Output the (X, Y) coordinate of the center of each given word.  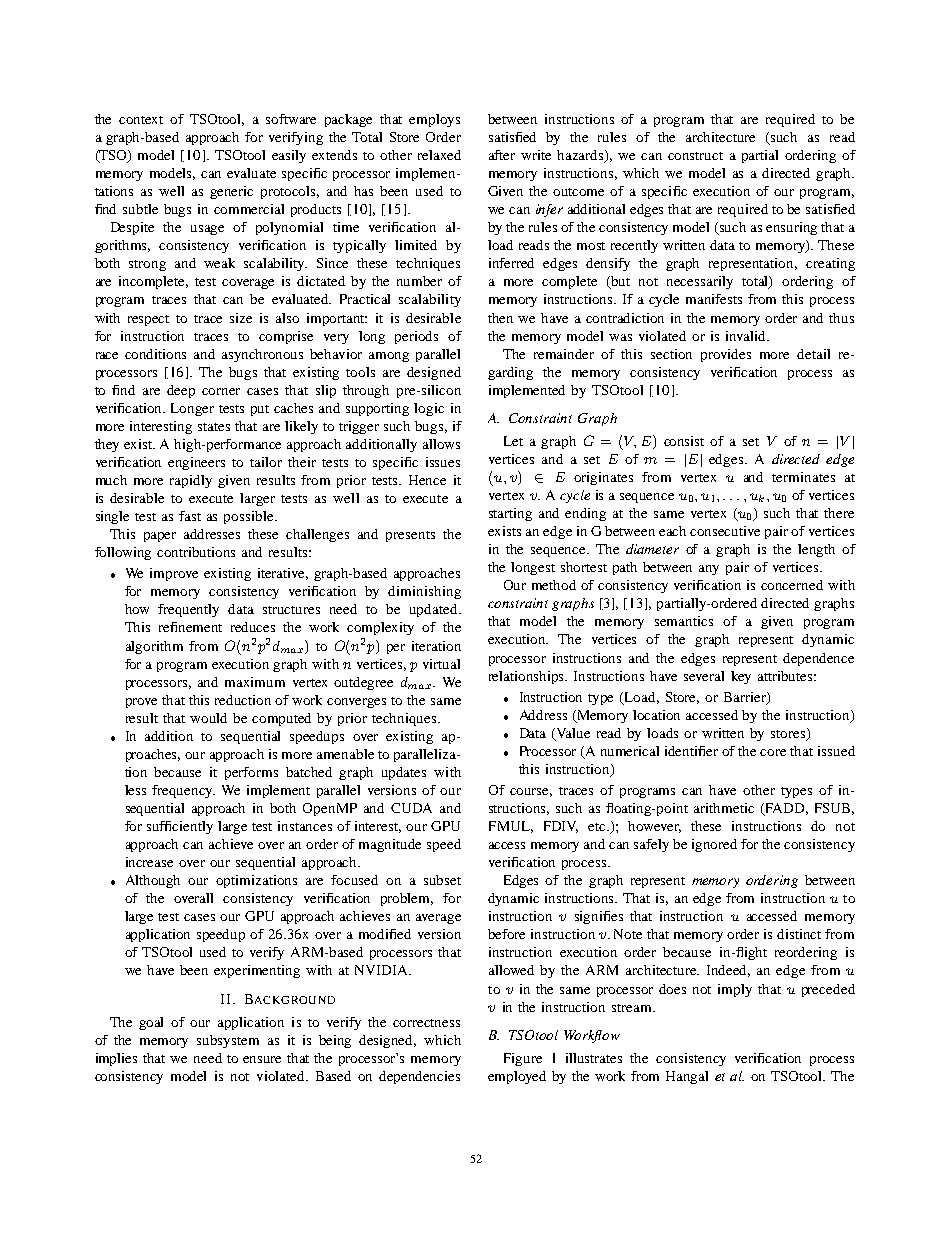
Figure (523, 1059)
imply (735, 990)
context (141, 120)
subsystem (228, 1041)
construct (695, 156)
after (502, 155)
